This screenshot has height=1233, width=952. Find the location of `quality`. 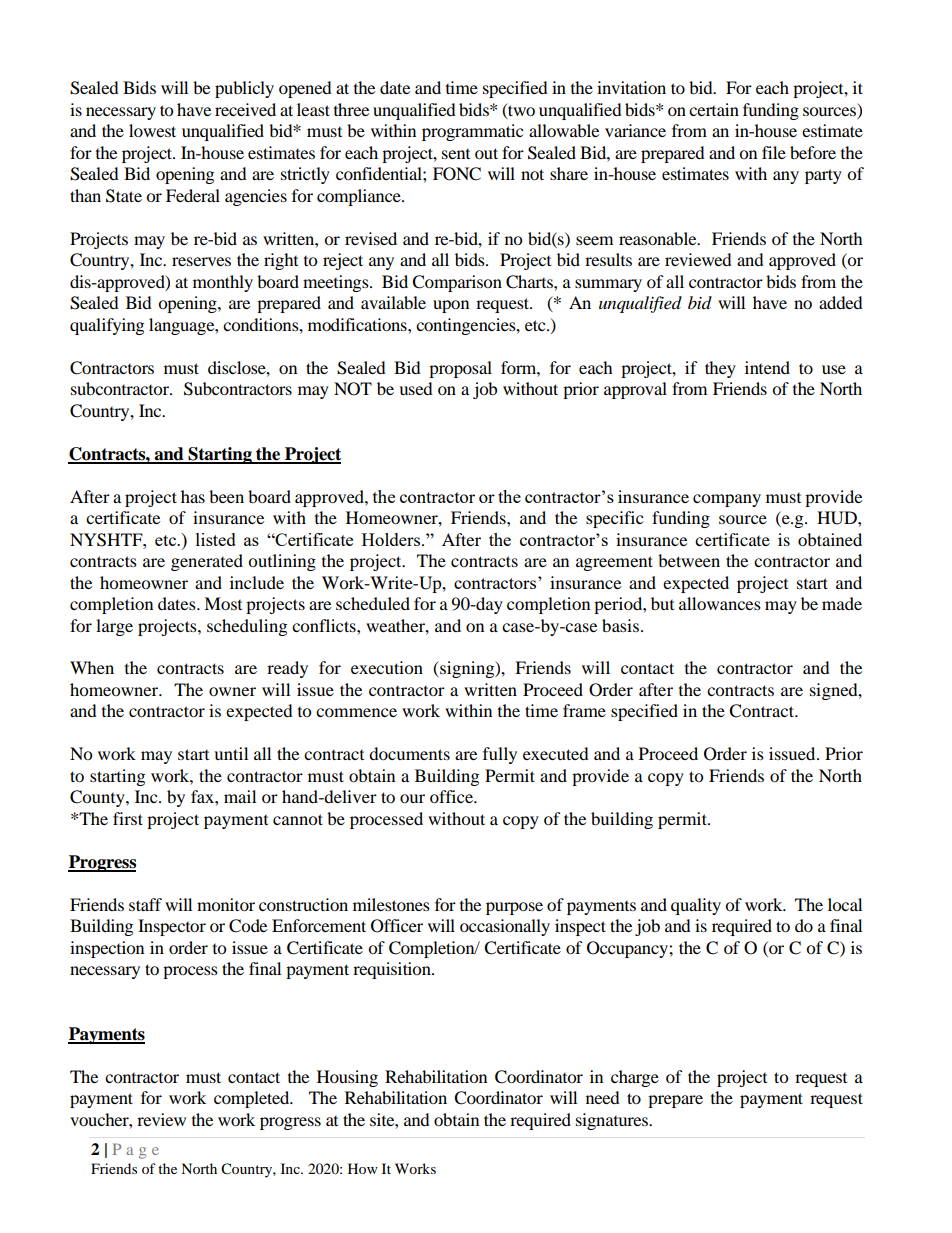

quality is located at coordinates (696, 906).
